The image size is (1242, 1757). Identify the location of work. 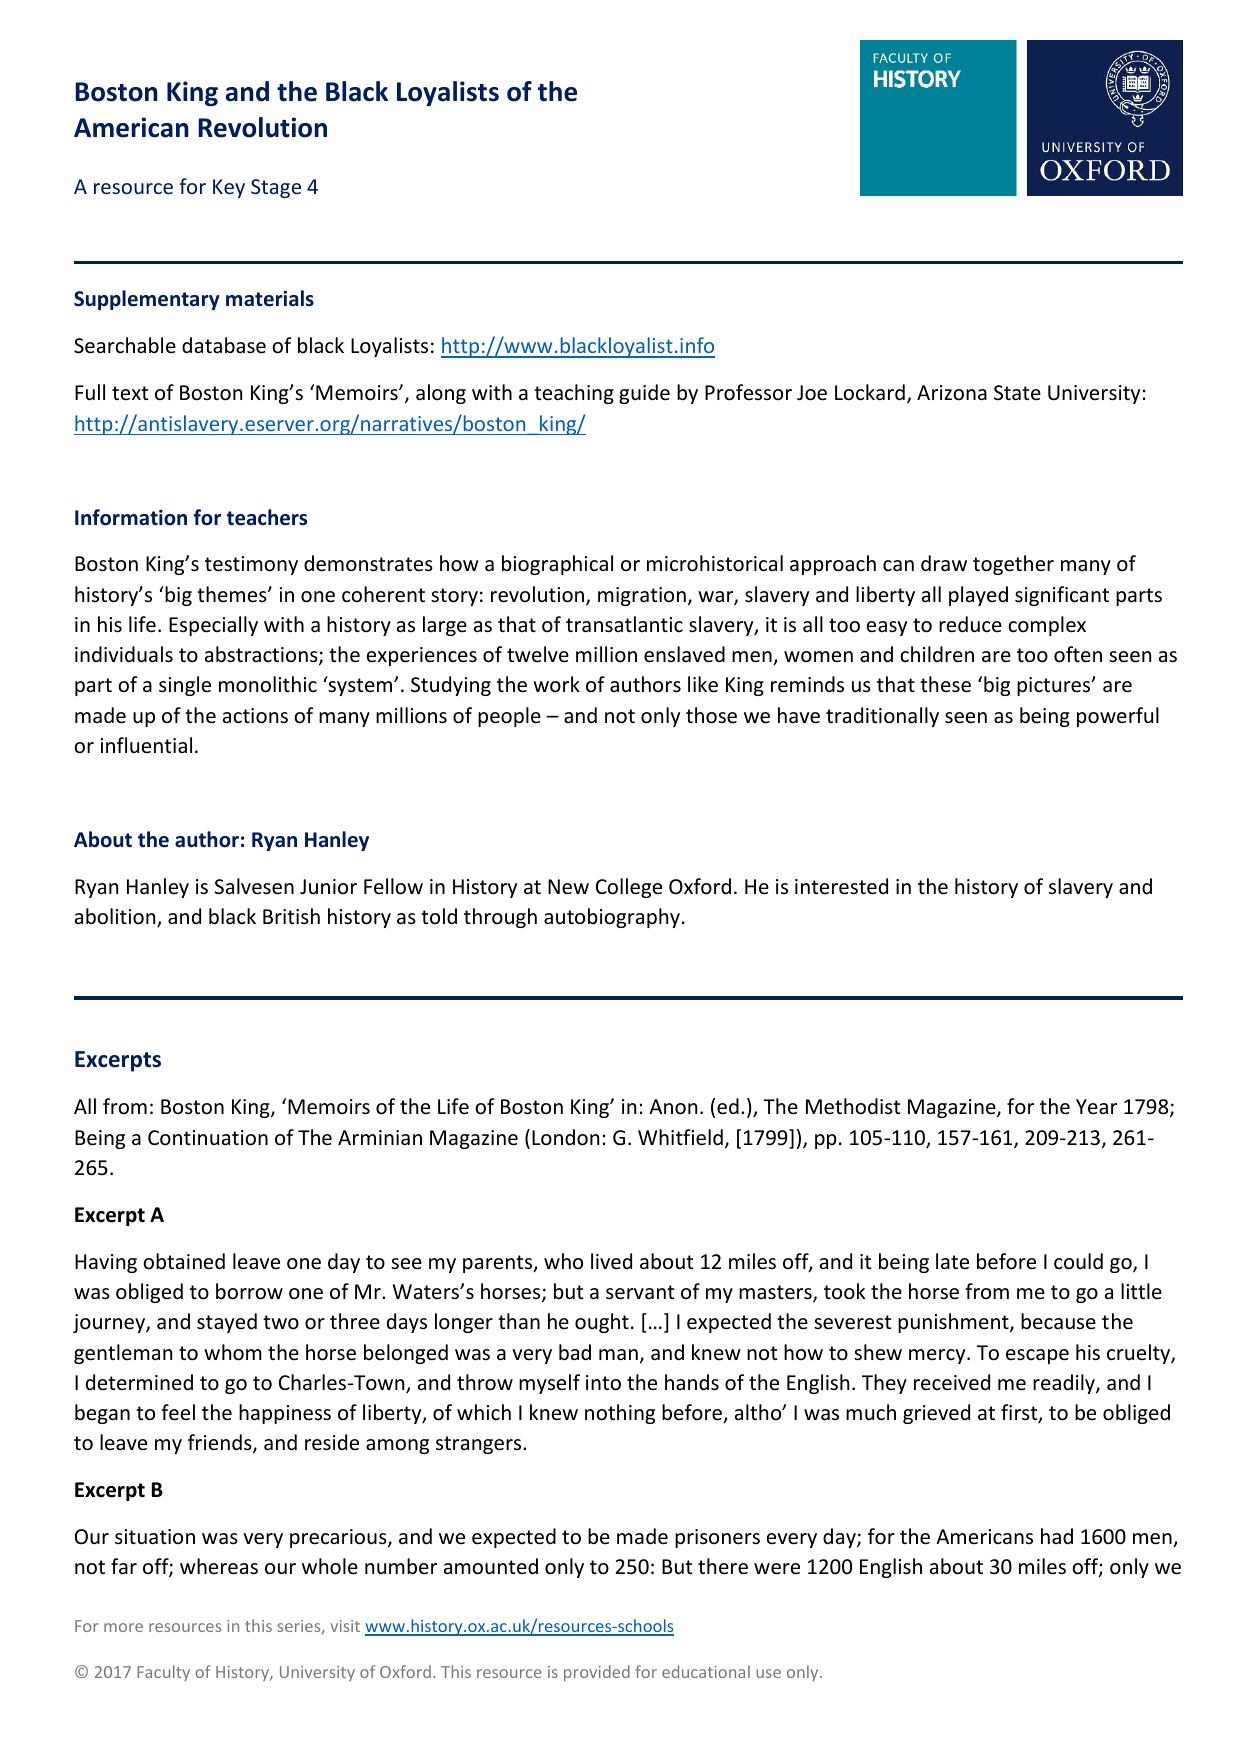
(556, 684).
